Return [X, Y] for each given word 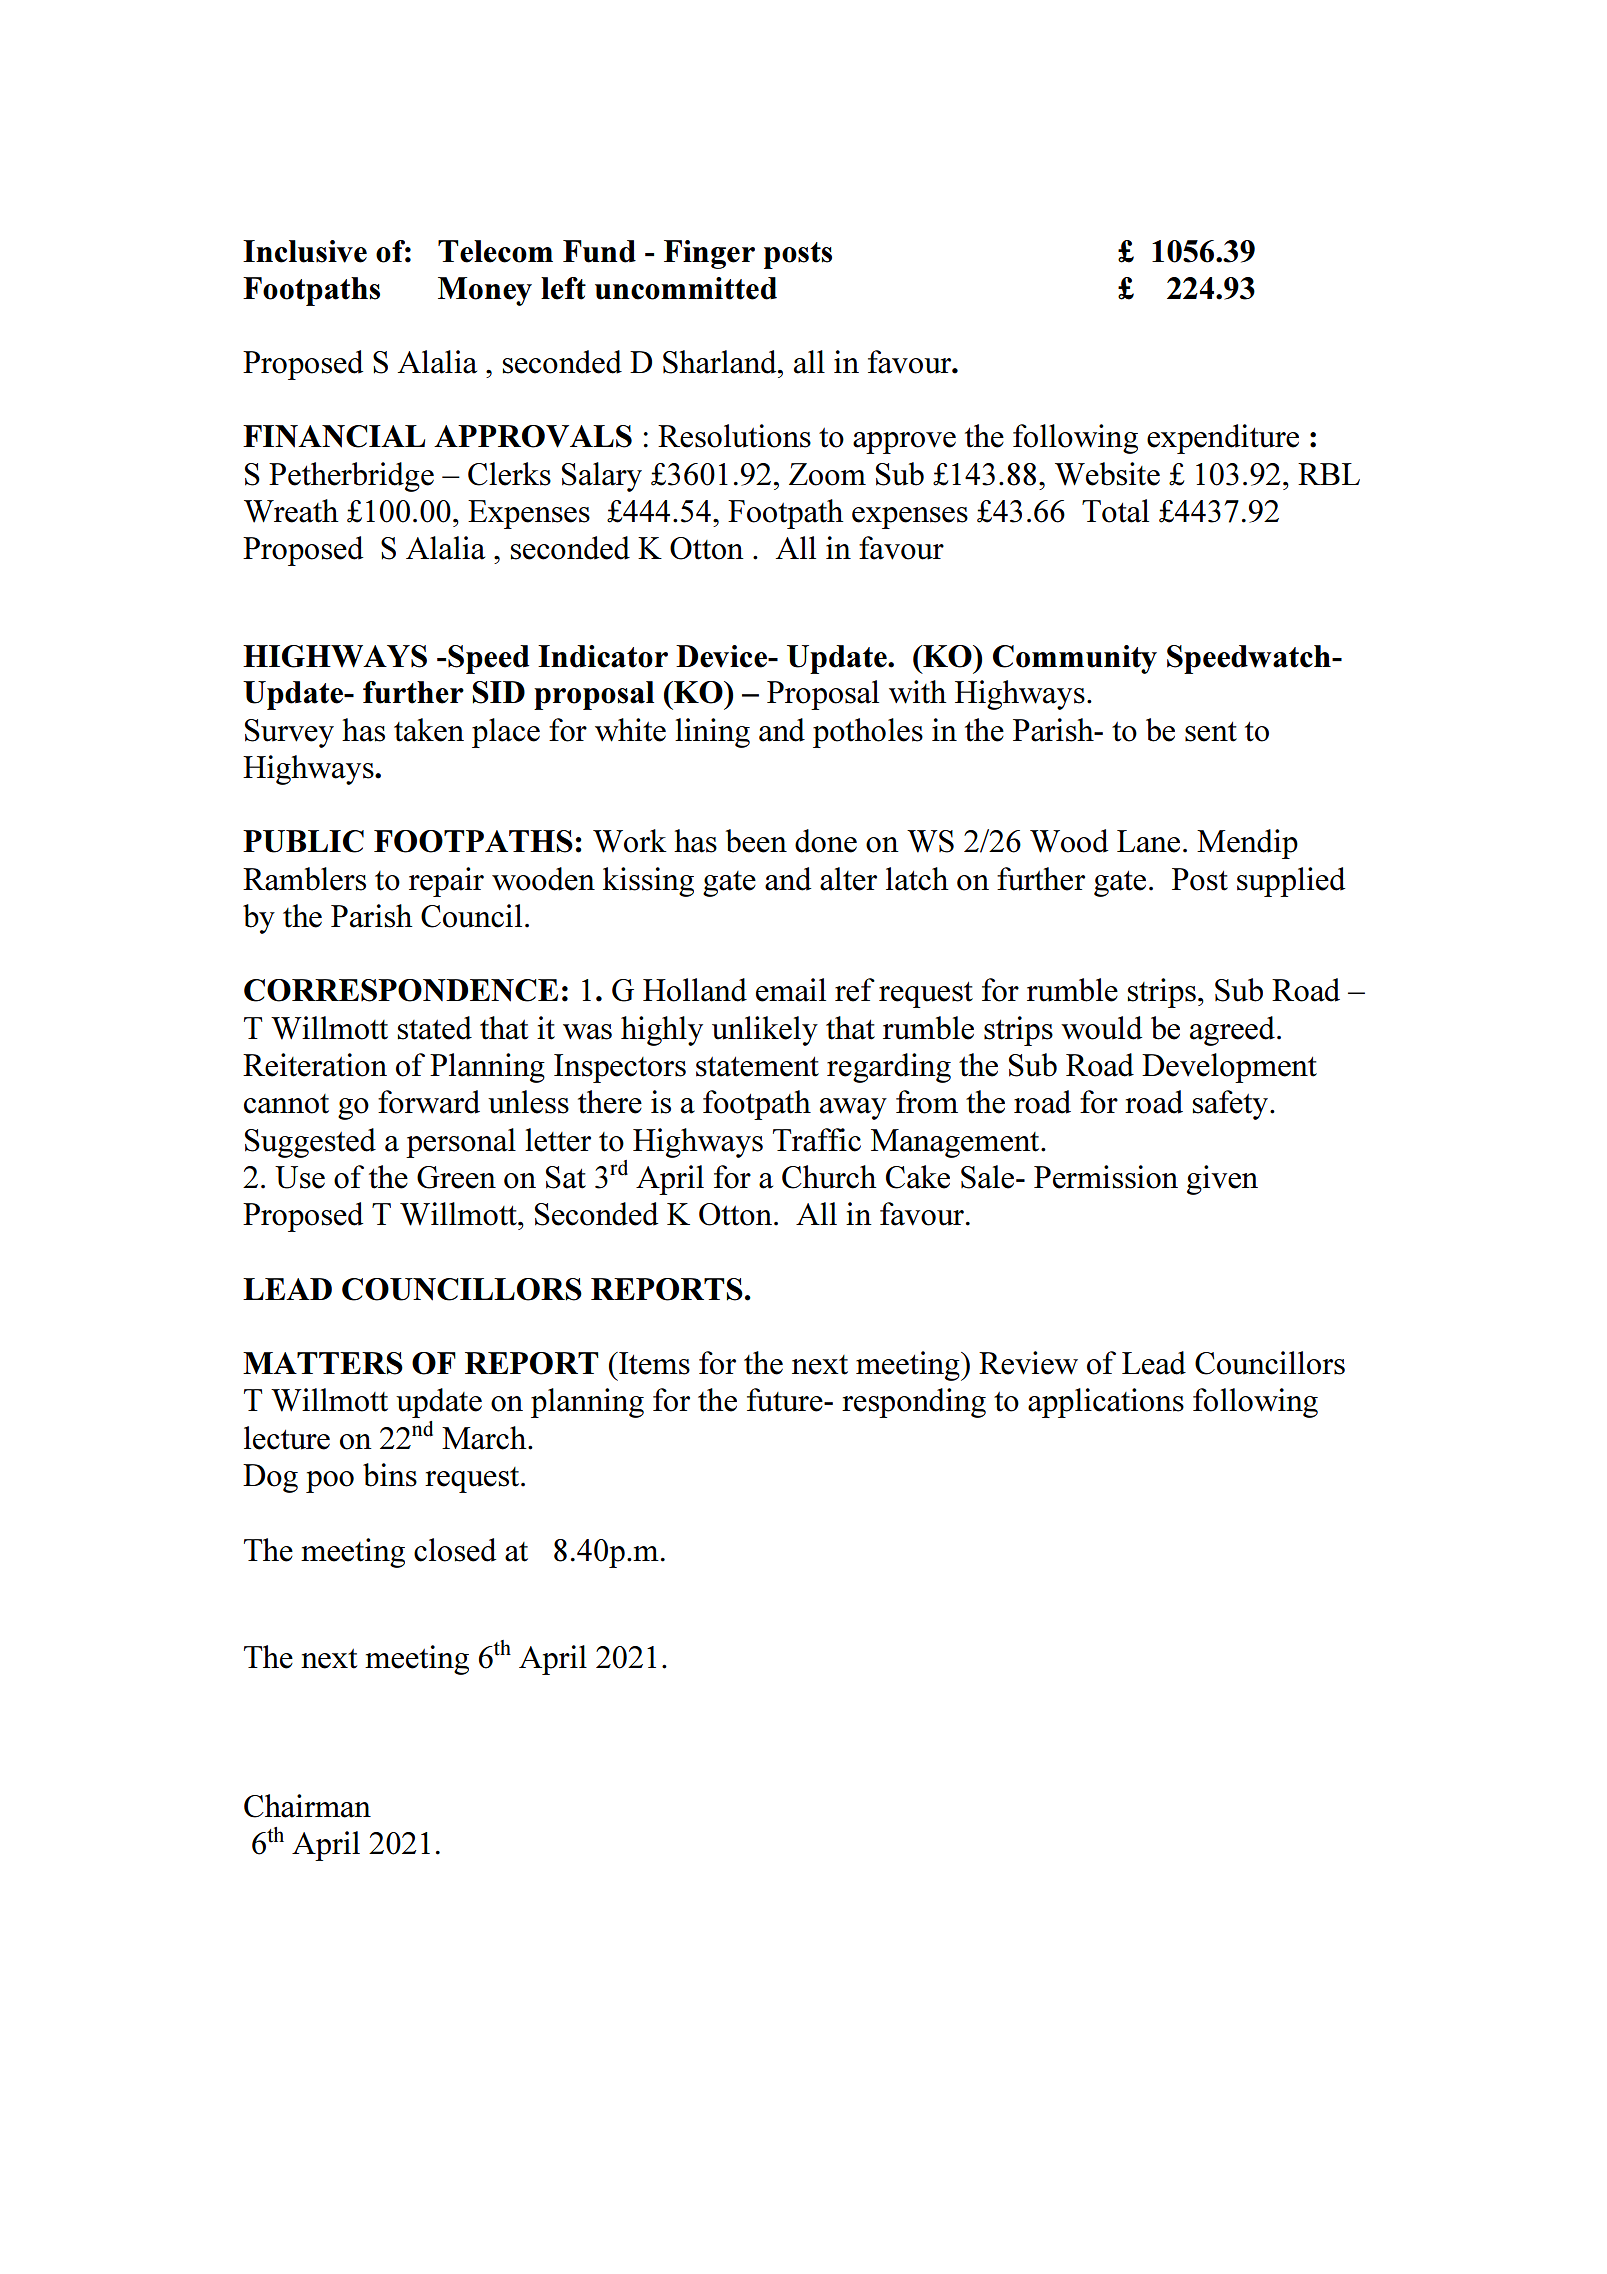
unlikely [765, 1031]
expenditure [1223, 439]
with [918, 692]
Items [653, 1363]
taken [429, 730]
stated [435, 1028]
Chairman [307, 1806]
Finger [709, 254]
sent [1211, 732]
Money [485, 291]
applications [1106, 1403]
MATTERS [323, 1363]
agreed [1232, 1031]
